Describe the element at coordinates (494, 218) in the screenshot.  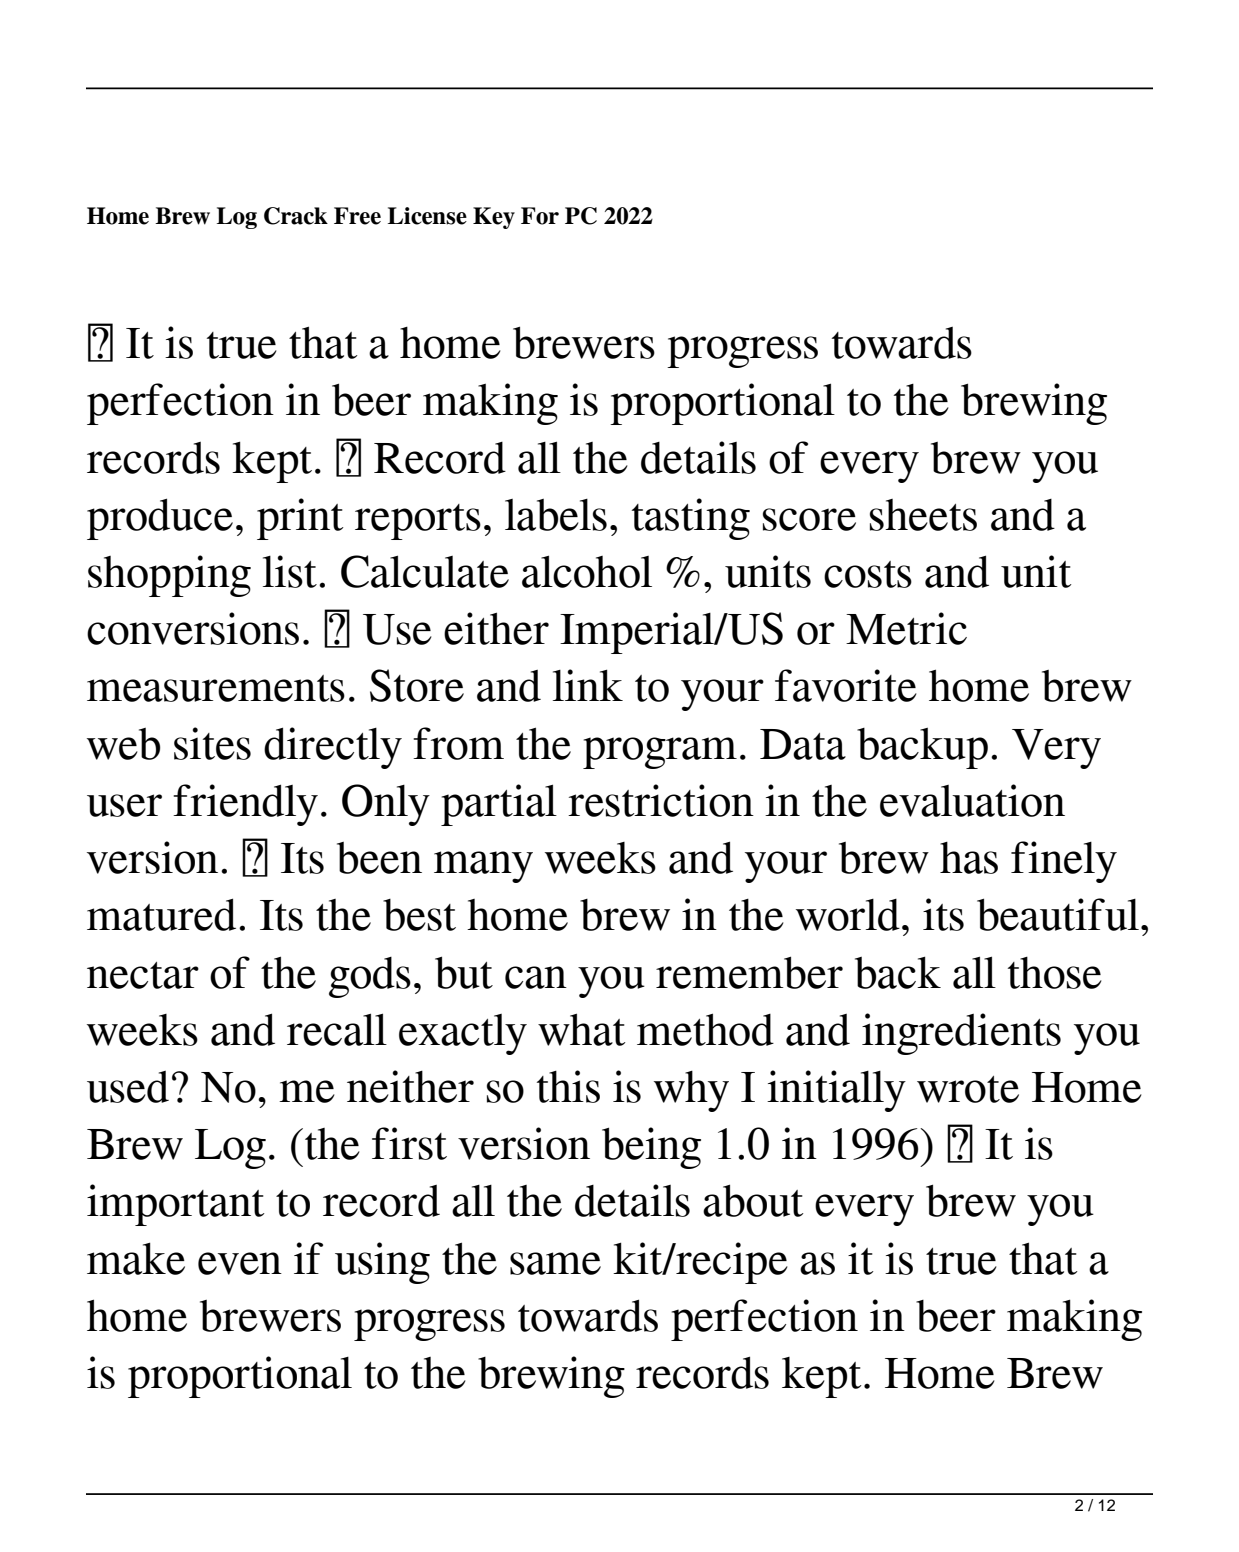
I see `Key` at that location.
